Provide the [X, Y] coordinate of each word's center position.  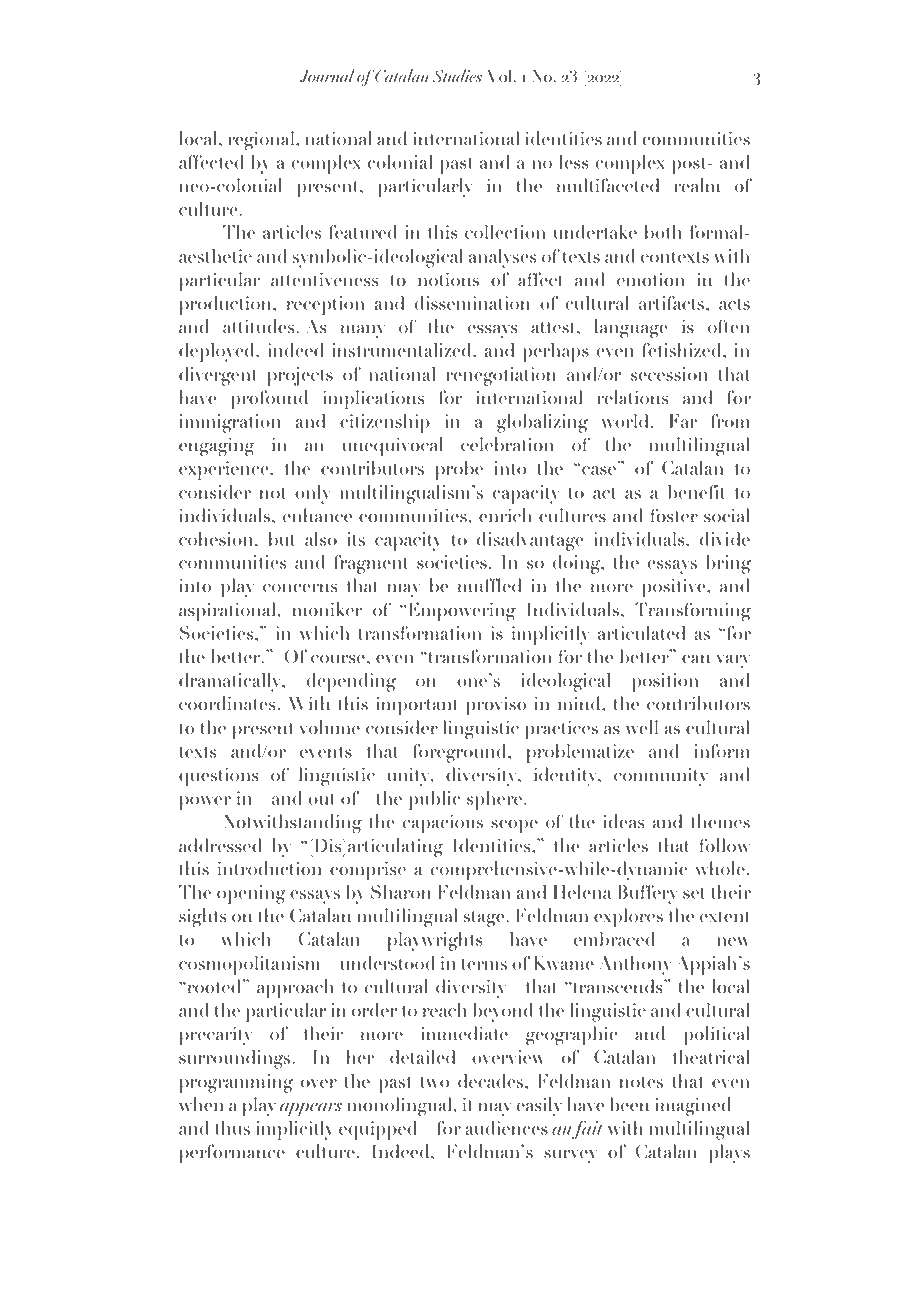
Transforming [693, 612]
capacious [443, 824]
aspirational [228, 612]
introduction [269, 868]
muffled [489, 585]
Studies [457, 75]
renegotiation [501, 376]
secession [669, 374]
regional [262, 141]
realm [697, 185]
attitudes [260, 326]
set [694, 893]
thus [232, 1128]
